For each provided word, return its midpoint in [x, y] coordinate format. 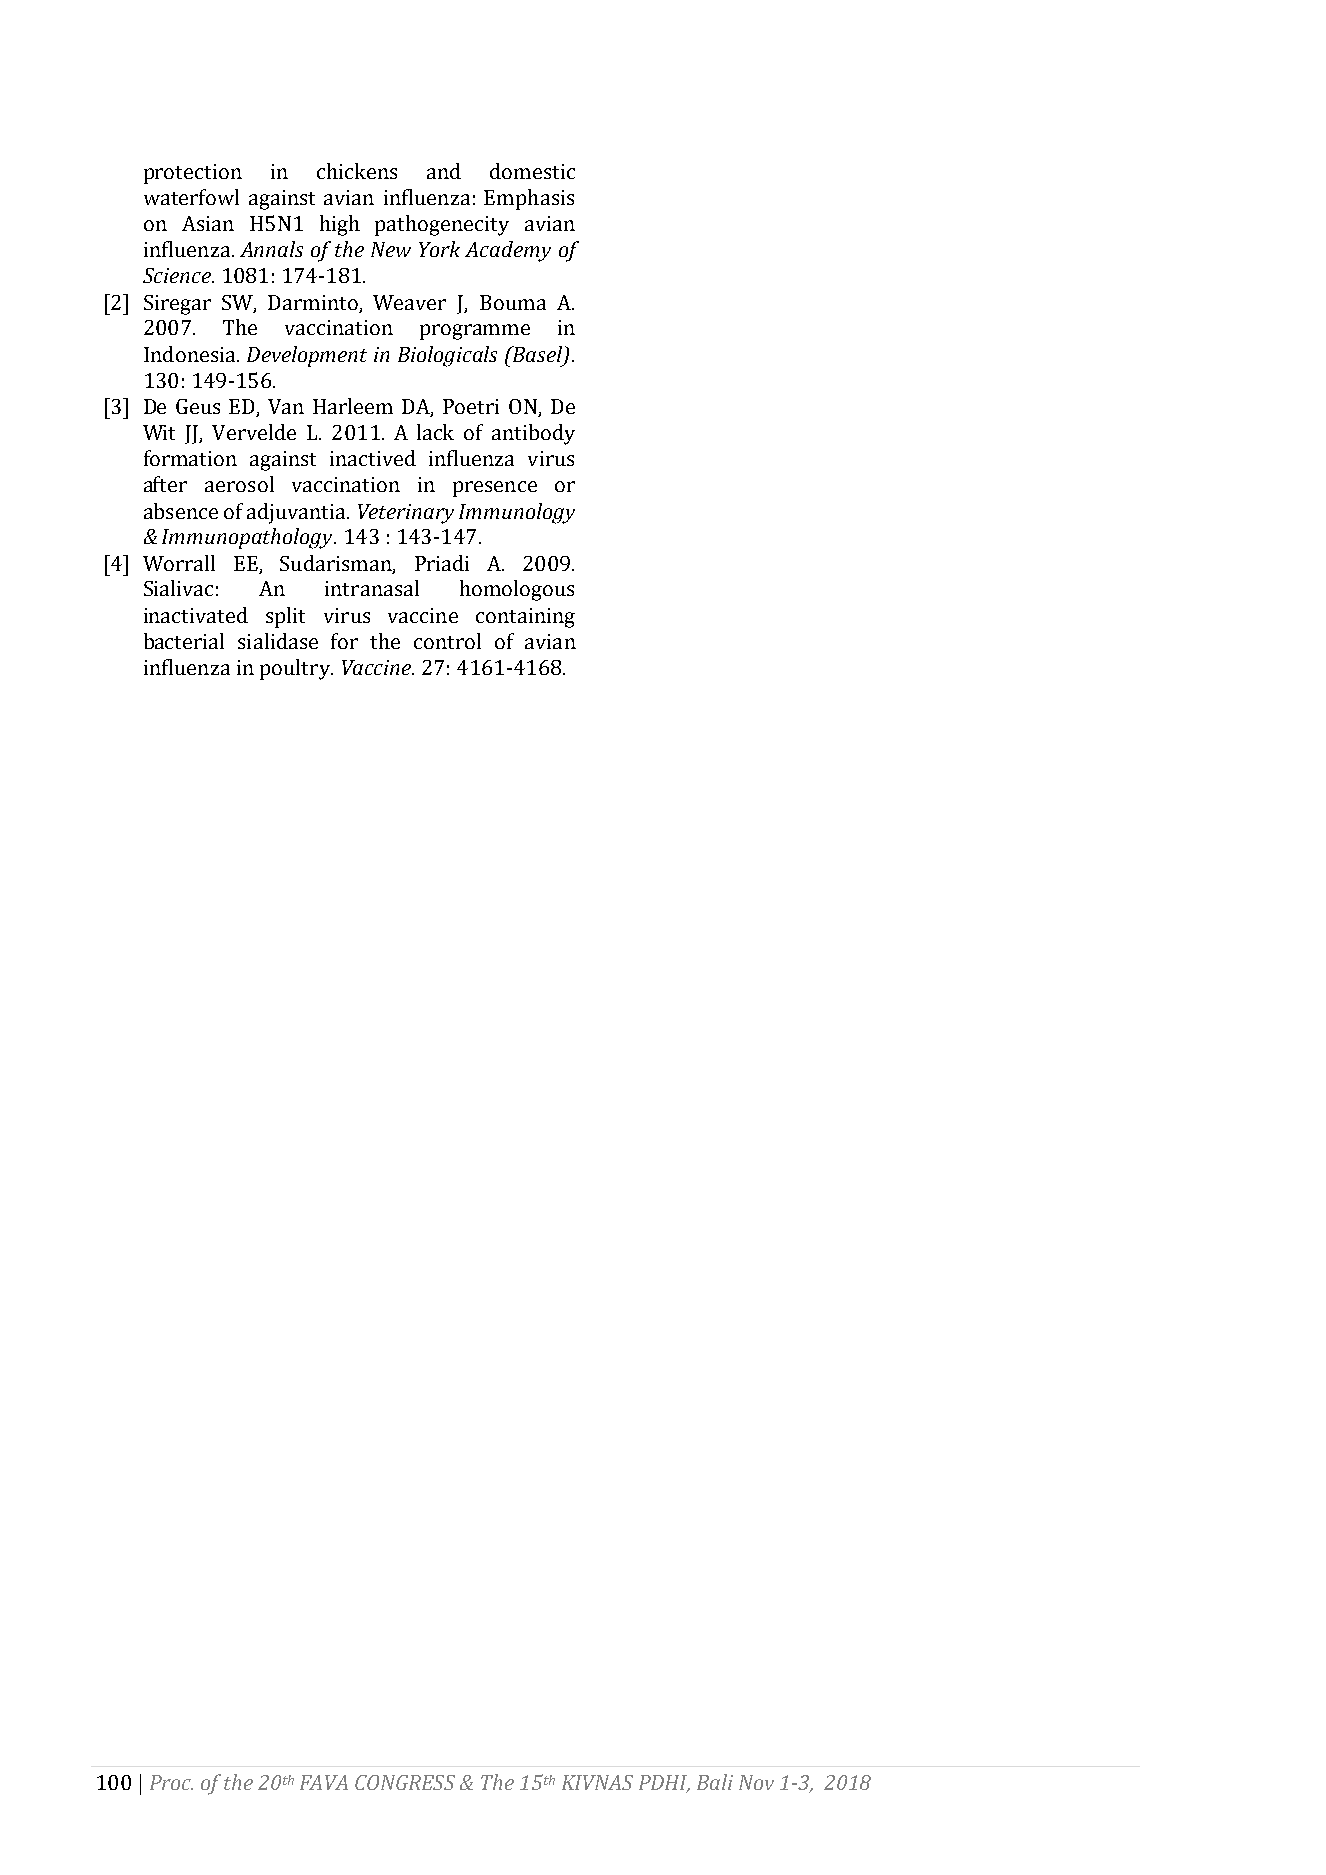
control [447, 641]
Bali [715, 1782]
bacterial [184, 641]
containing [525, 618]
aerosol [239, 484]
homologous [517, 590]
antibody [533, 434]
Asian [208, 223]
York [439, 249]
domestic [532, 171]
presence [495, 489]
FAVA [324, 1782]
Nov [756, 1782]
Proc [171, 1782]
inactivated [196, 615]
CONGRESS [405, 1782]
